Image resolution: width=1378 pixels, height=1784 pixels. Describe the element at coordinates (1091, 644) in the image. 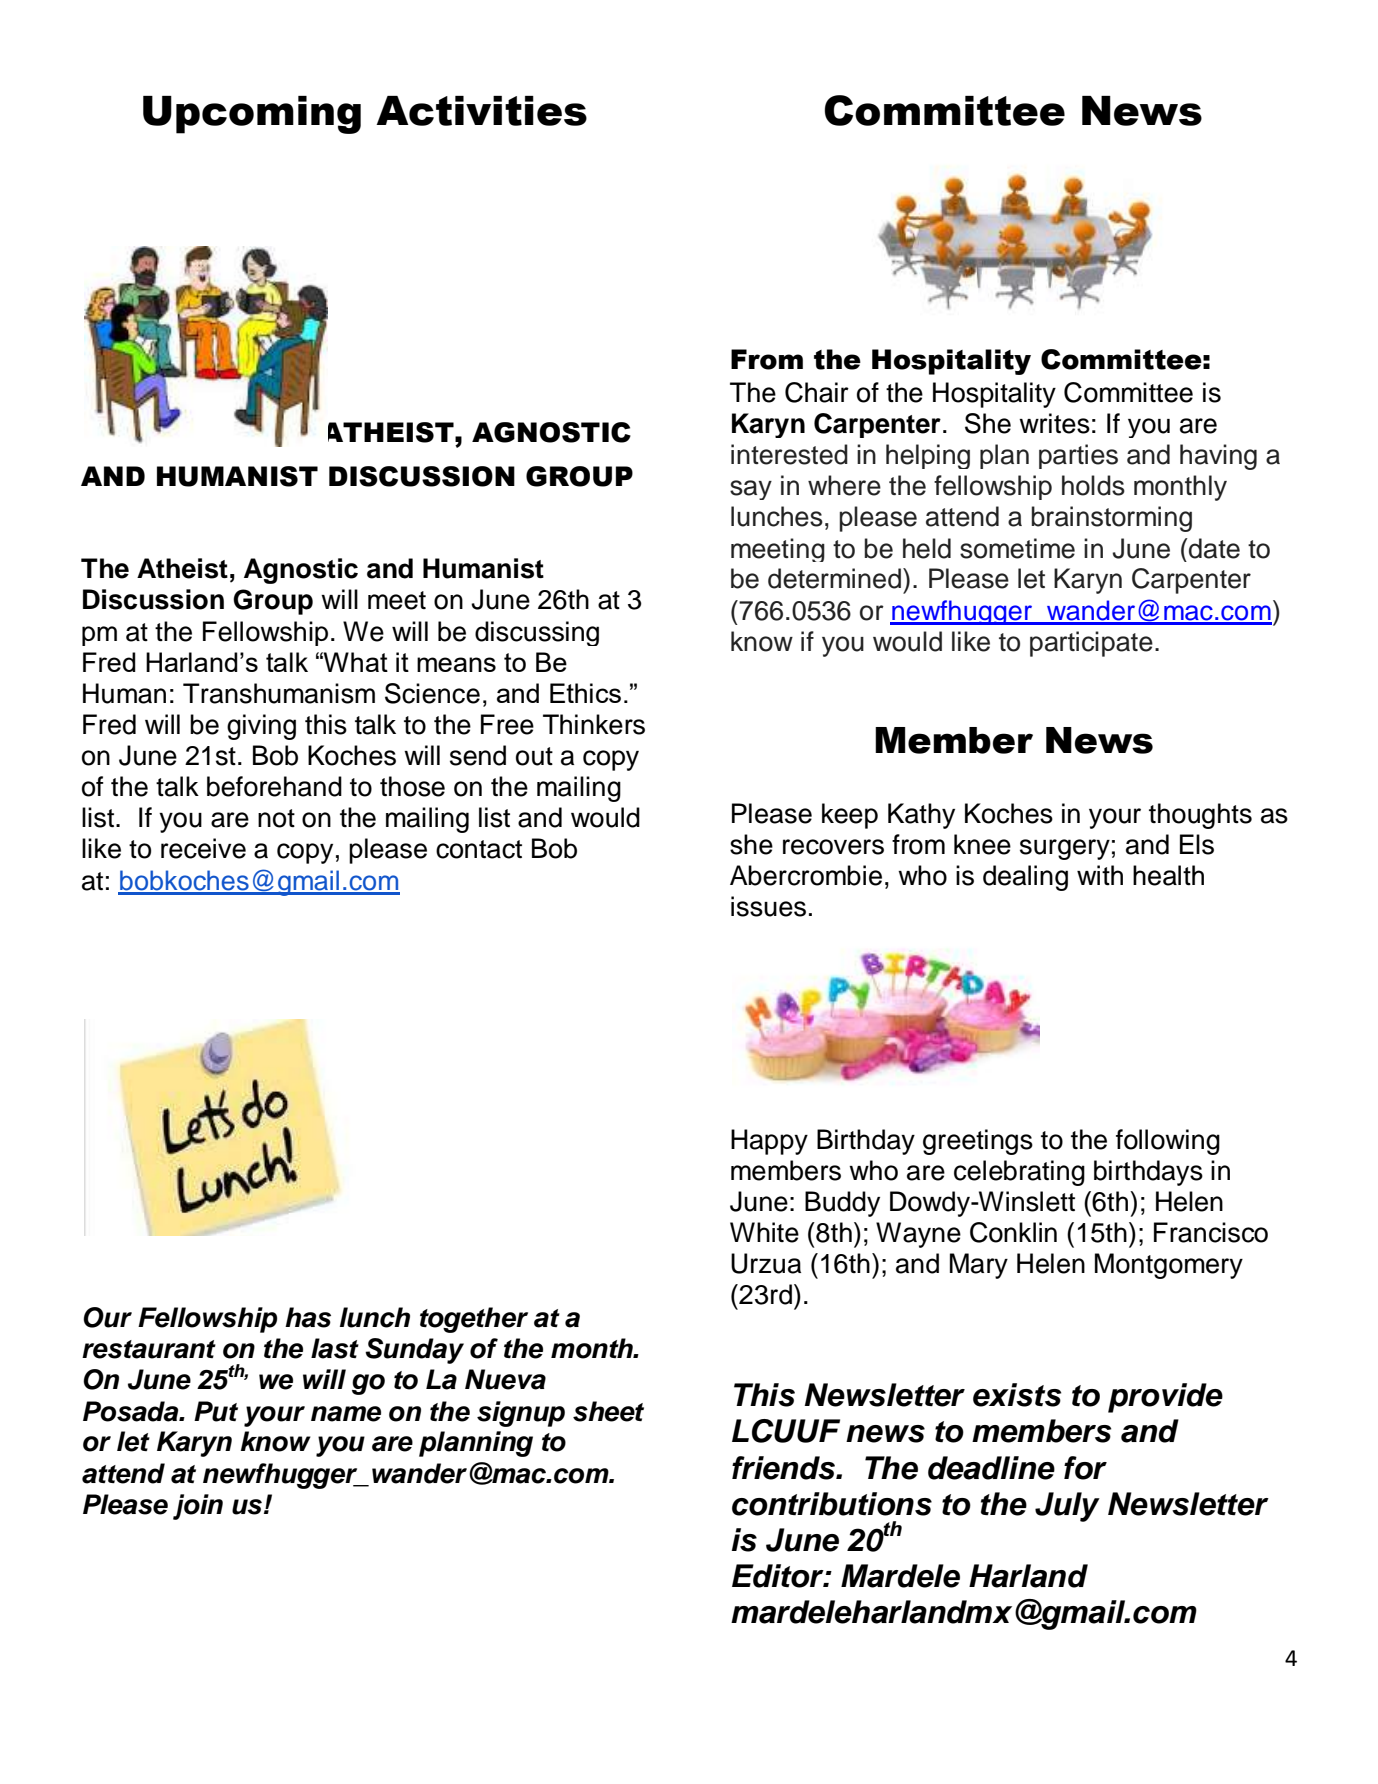

I see `participate` at that location.
